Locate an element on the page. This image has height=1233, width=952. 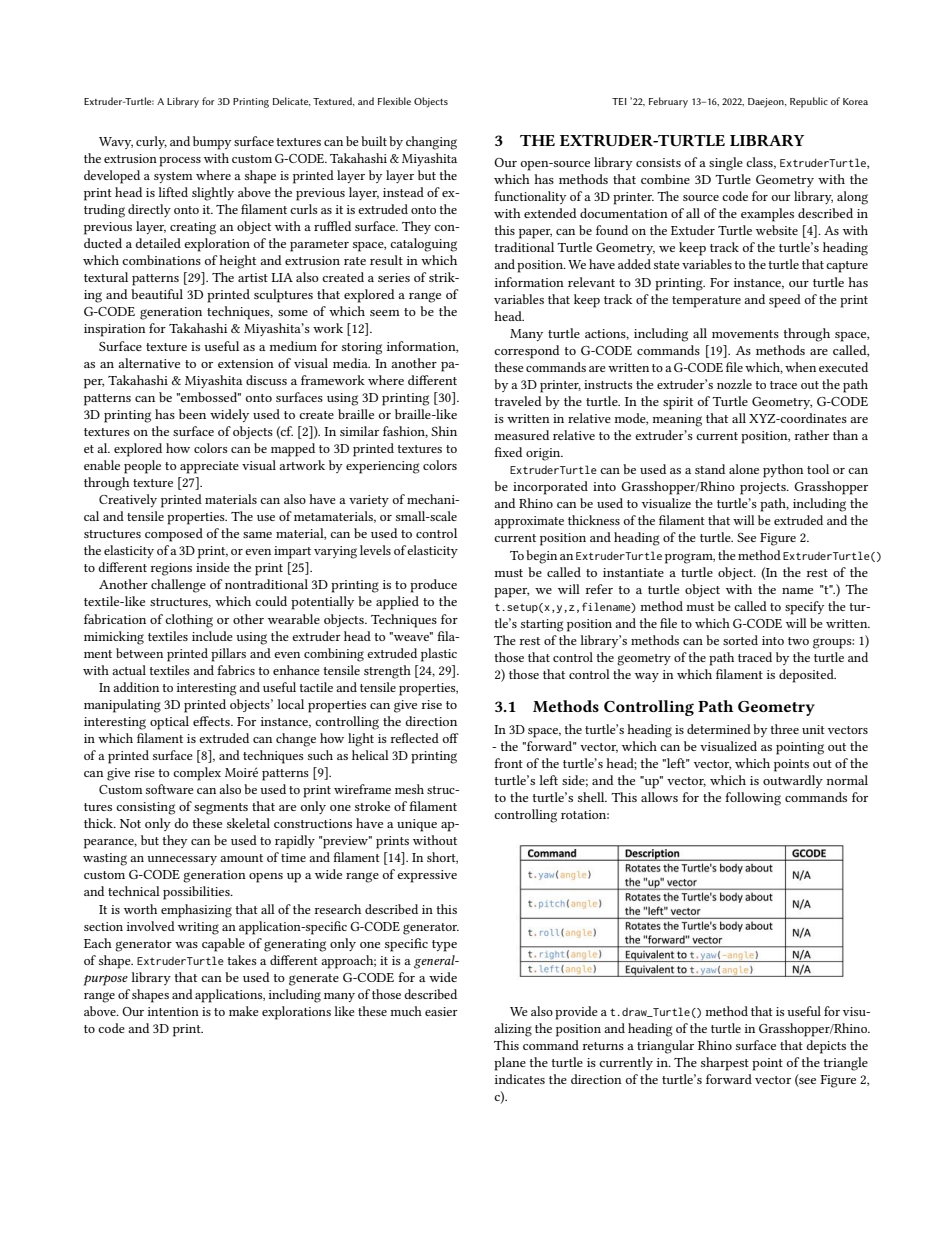
specify is located at coordinates (804, 608).
